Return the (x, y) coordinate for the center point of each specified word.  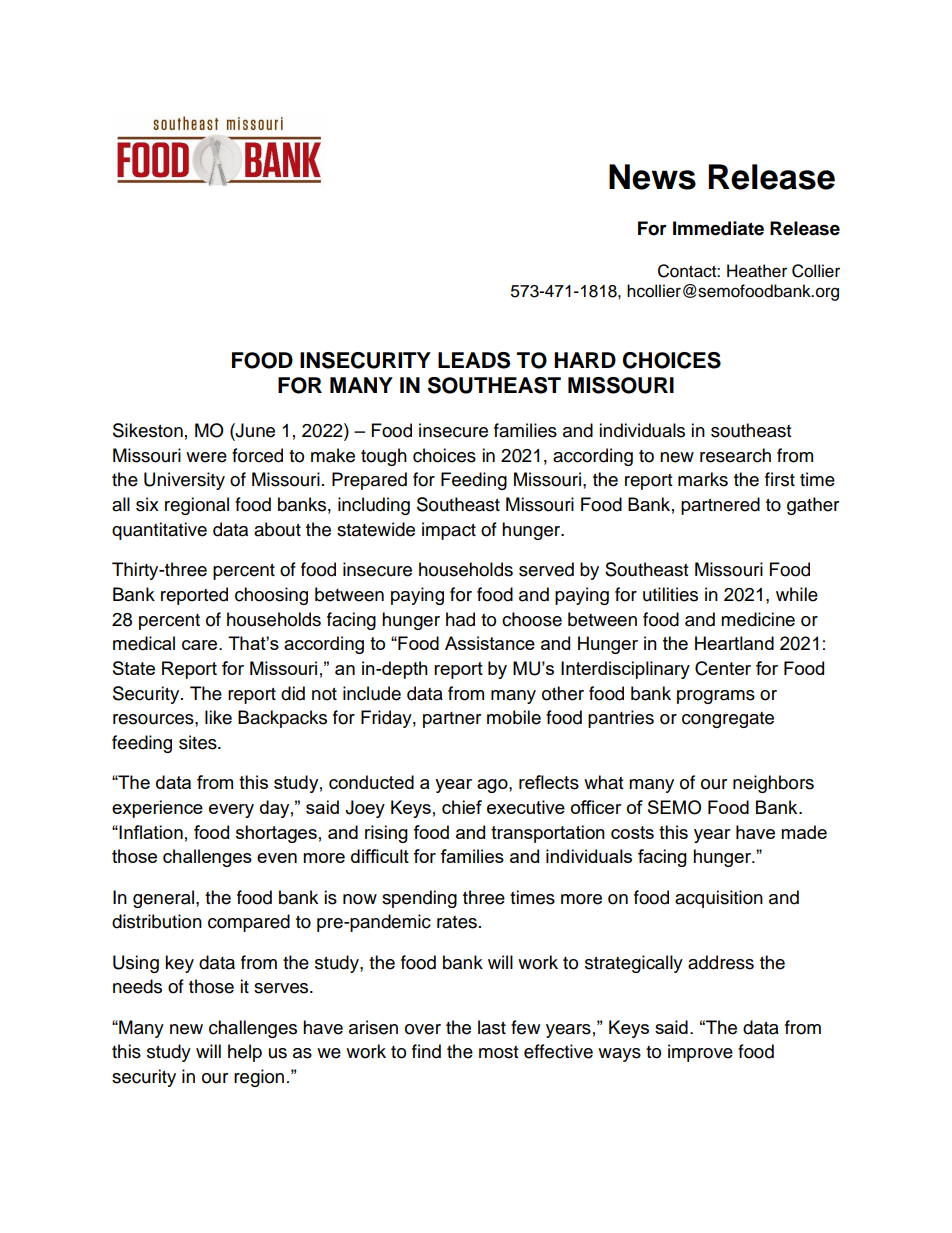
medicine (758, 619)
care (201, 645)
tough (384, 457)
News (652, 177)
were (206, 457)
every (231, 811)
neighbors (773, 784)
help (245, 1053)
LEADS (474, 360)
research (735, 455)
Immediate (718, 228)
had (460, 619)
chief (462, 807)
